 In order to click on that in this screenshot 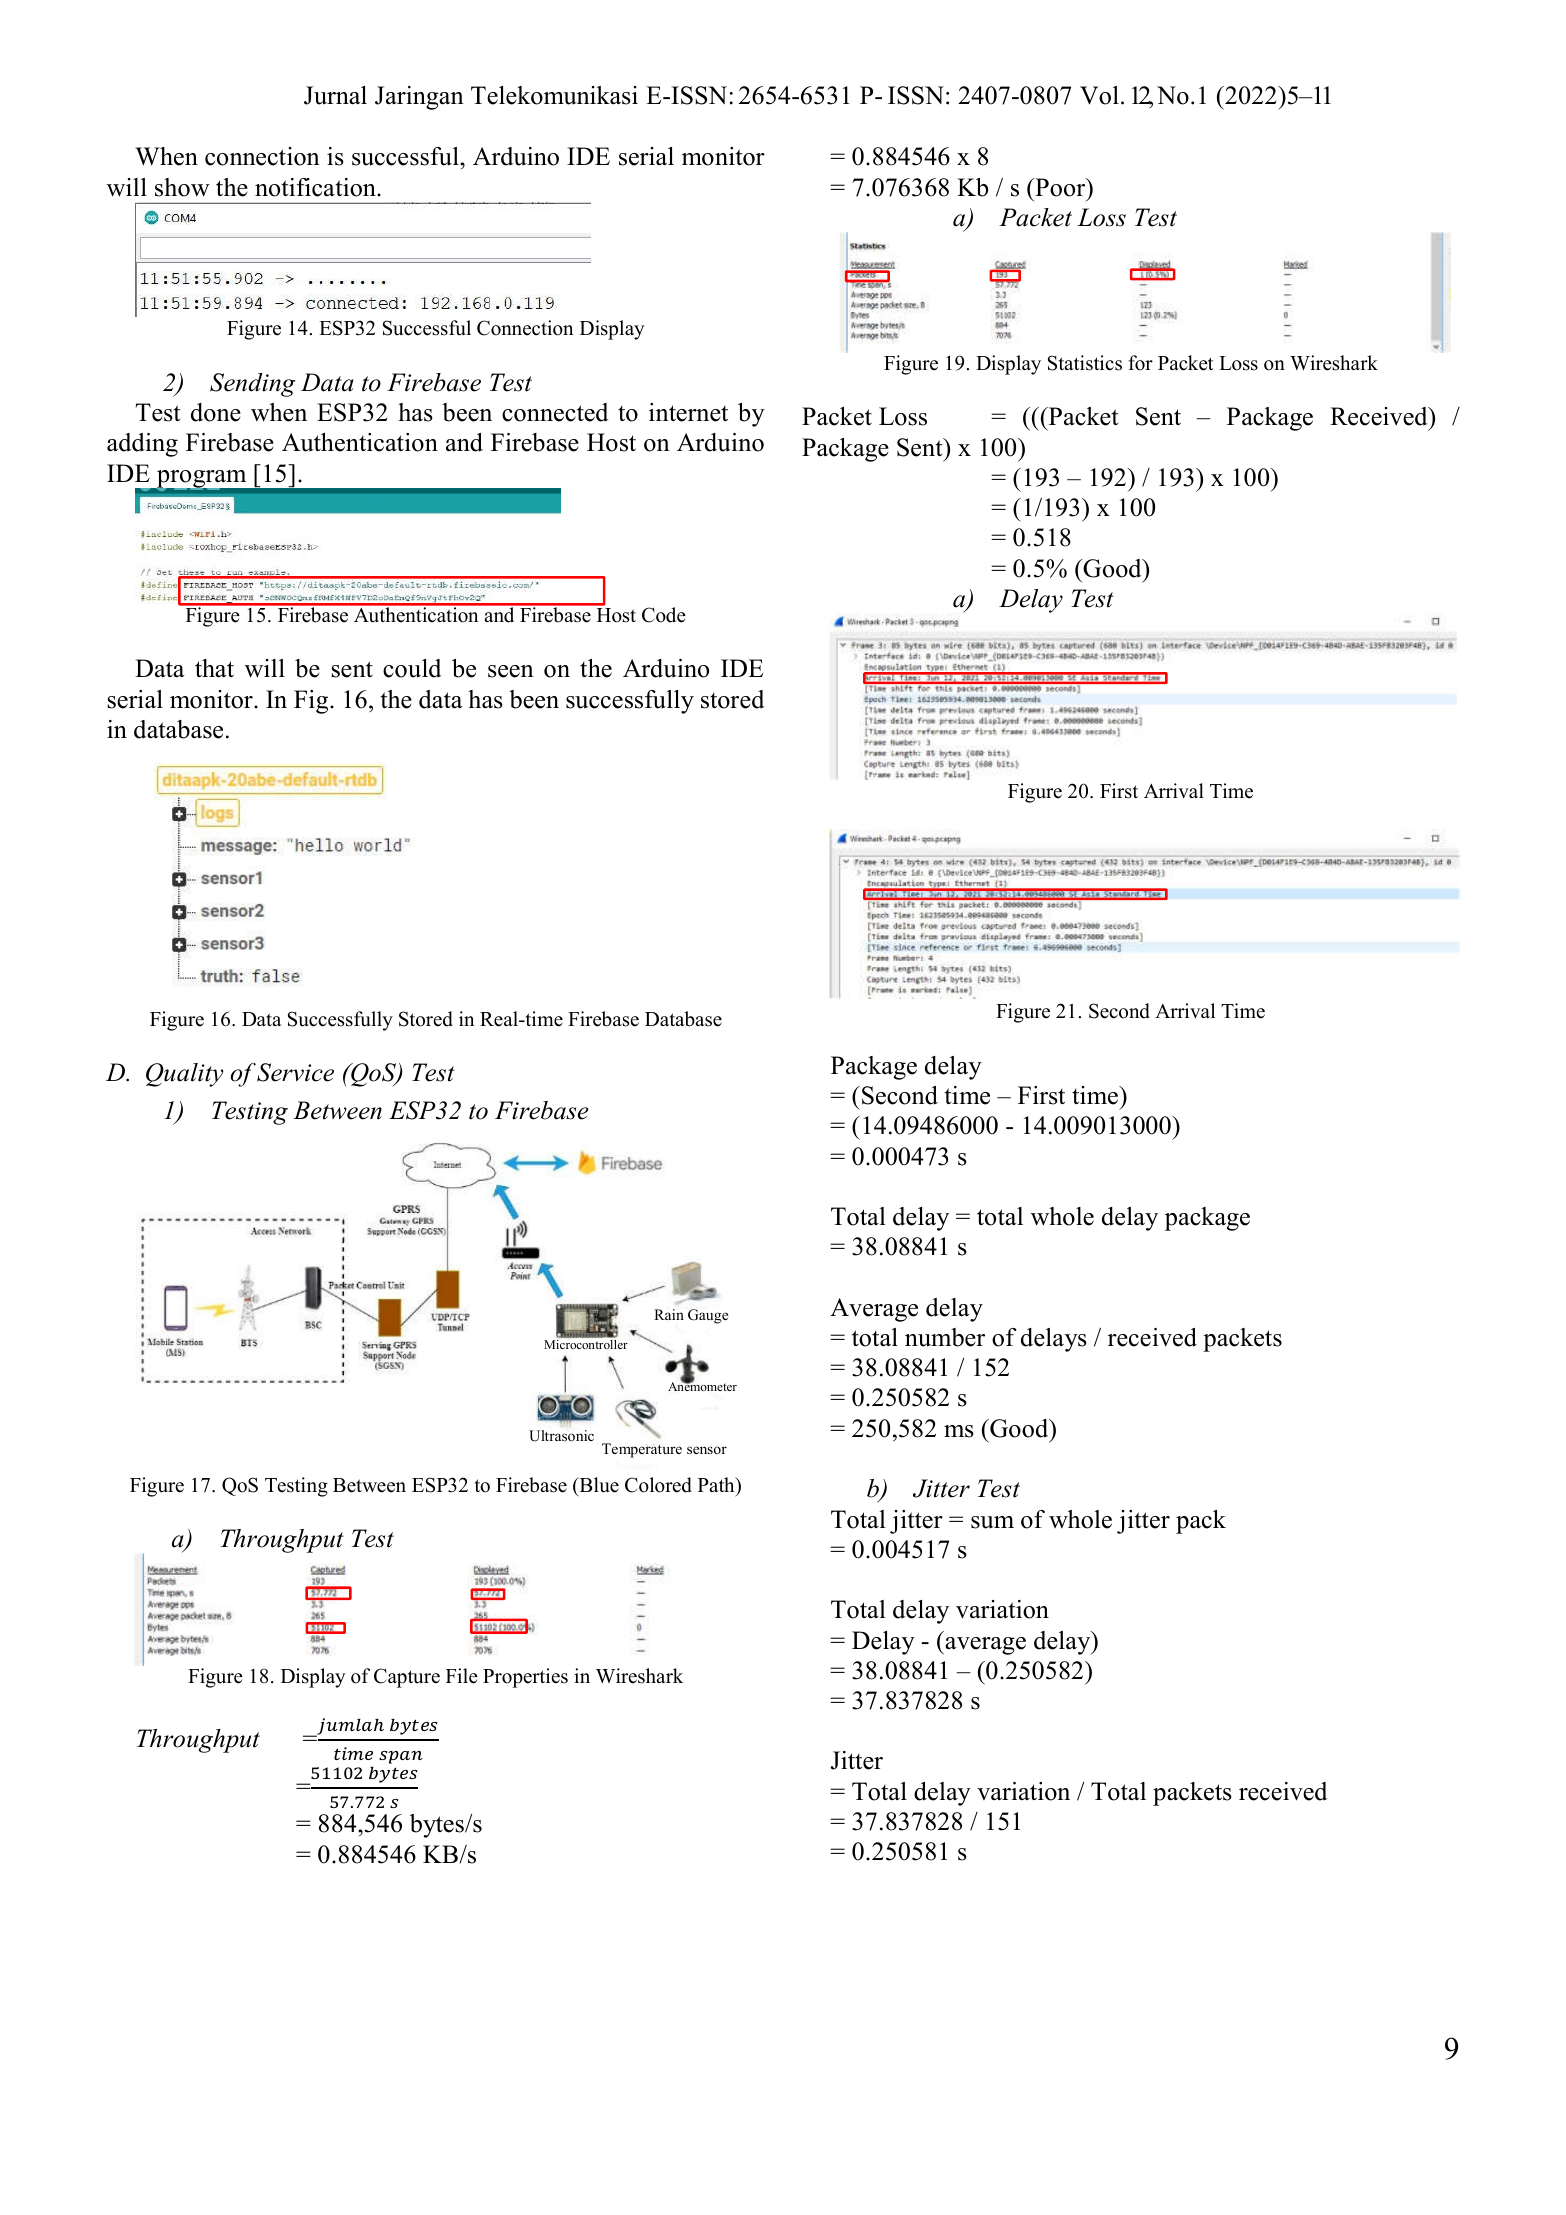, I will do `click(214, 668)`.
